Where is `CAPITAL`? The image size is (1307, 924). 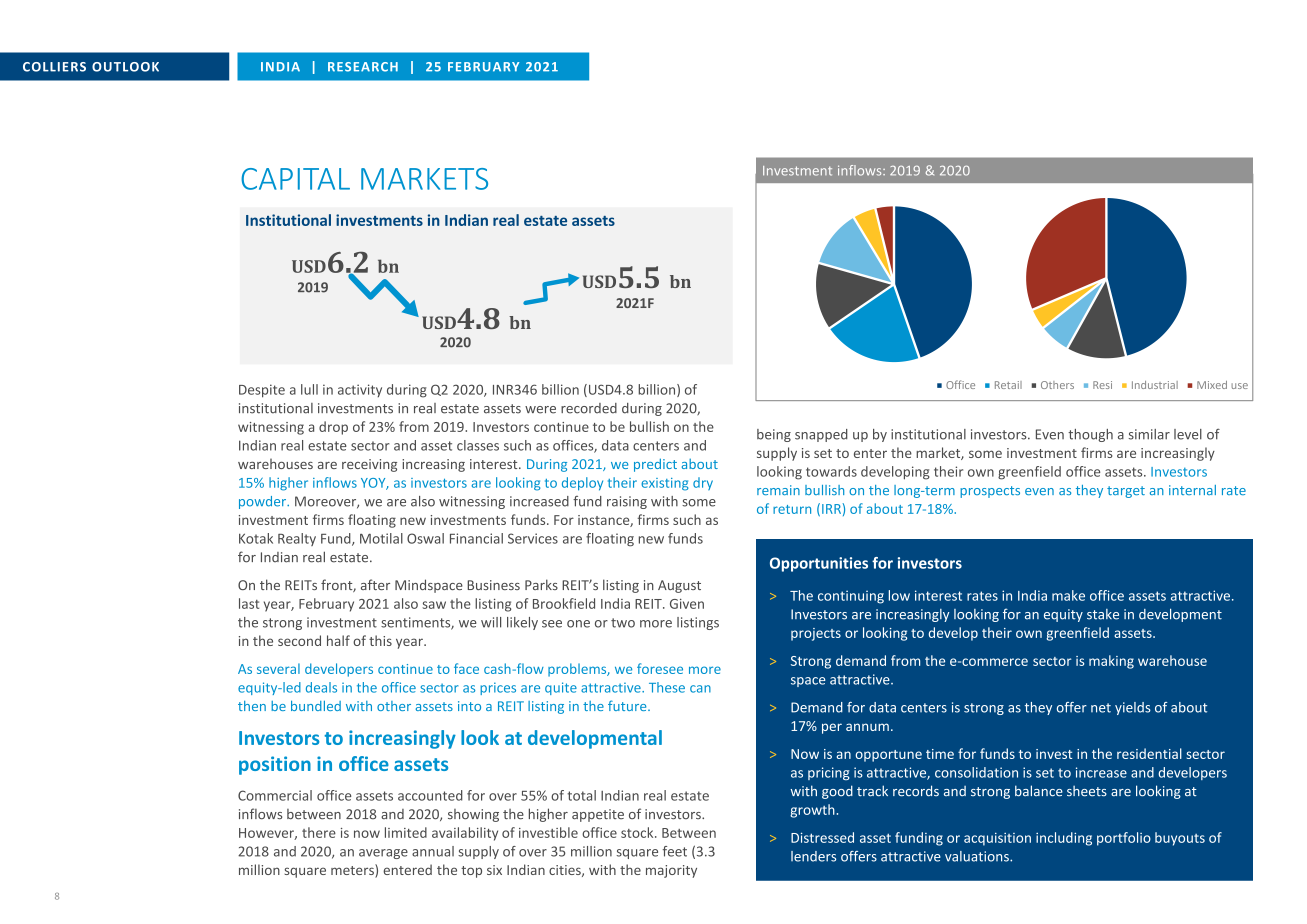
CAPITAL is located at coordinates (295, 179).
